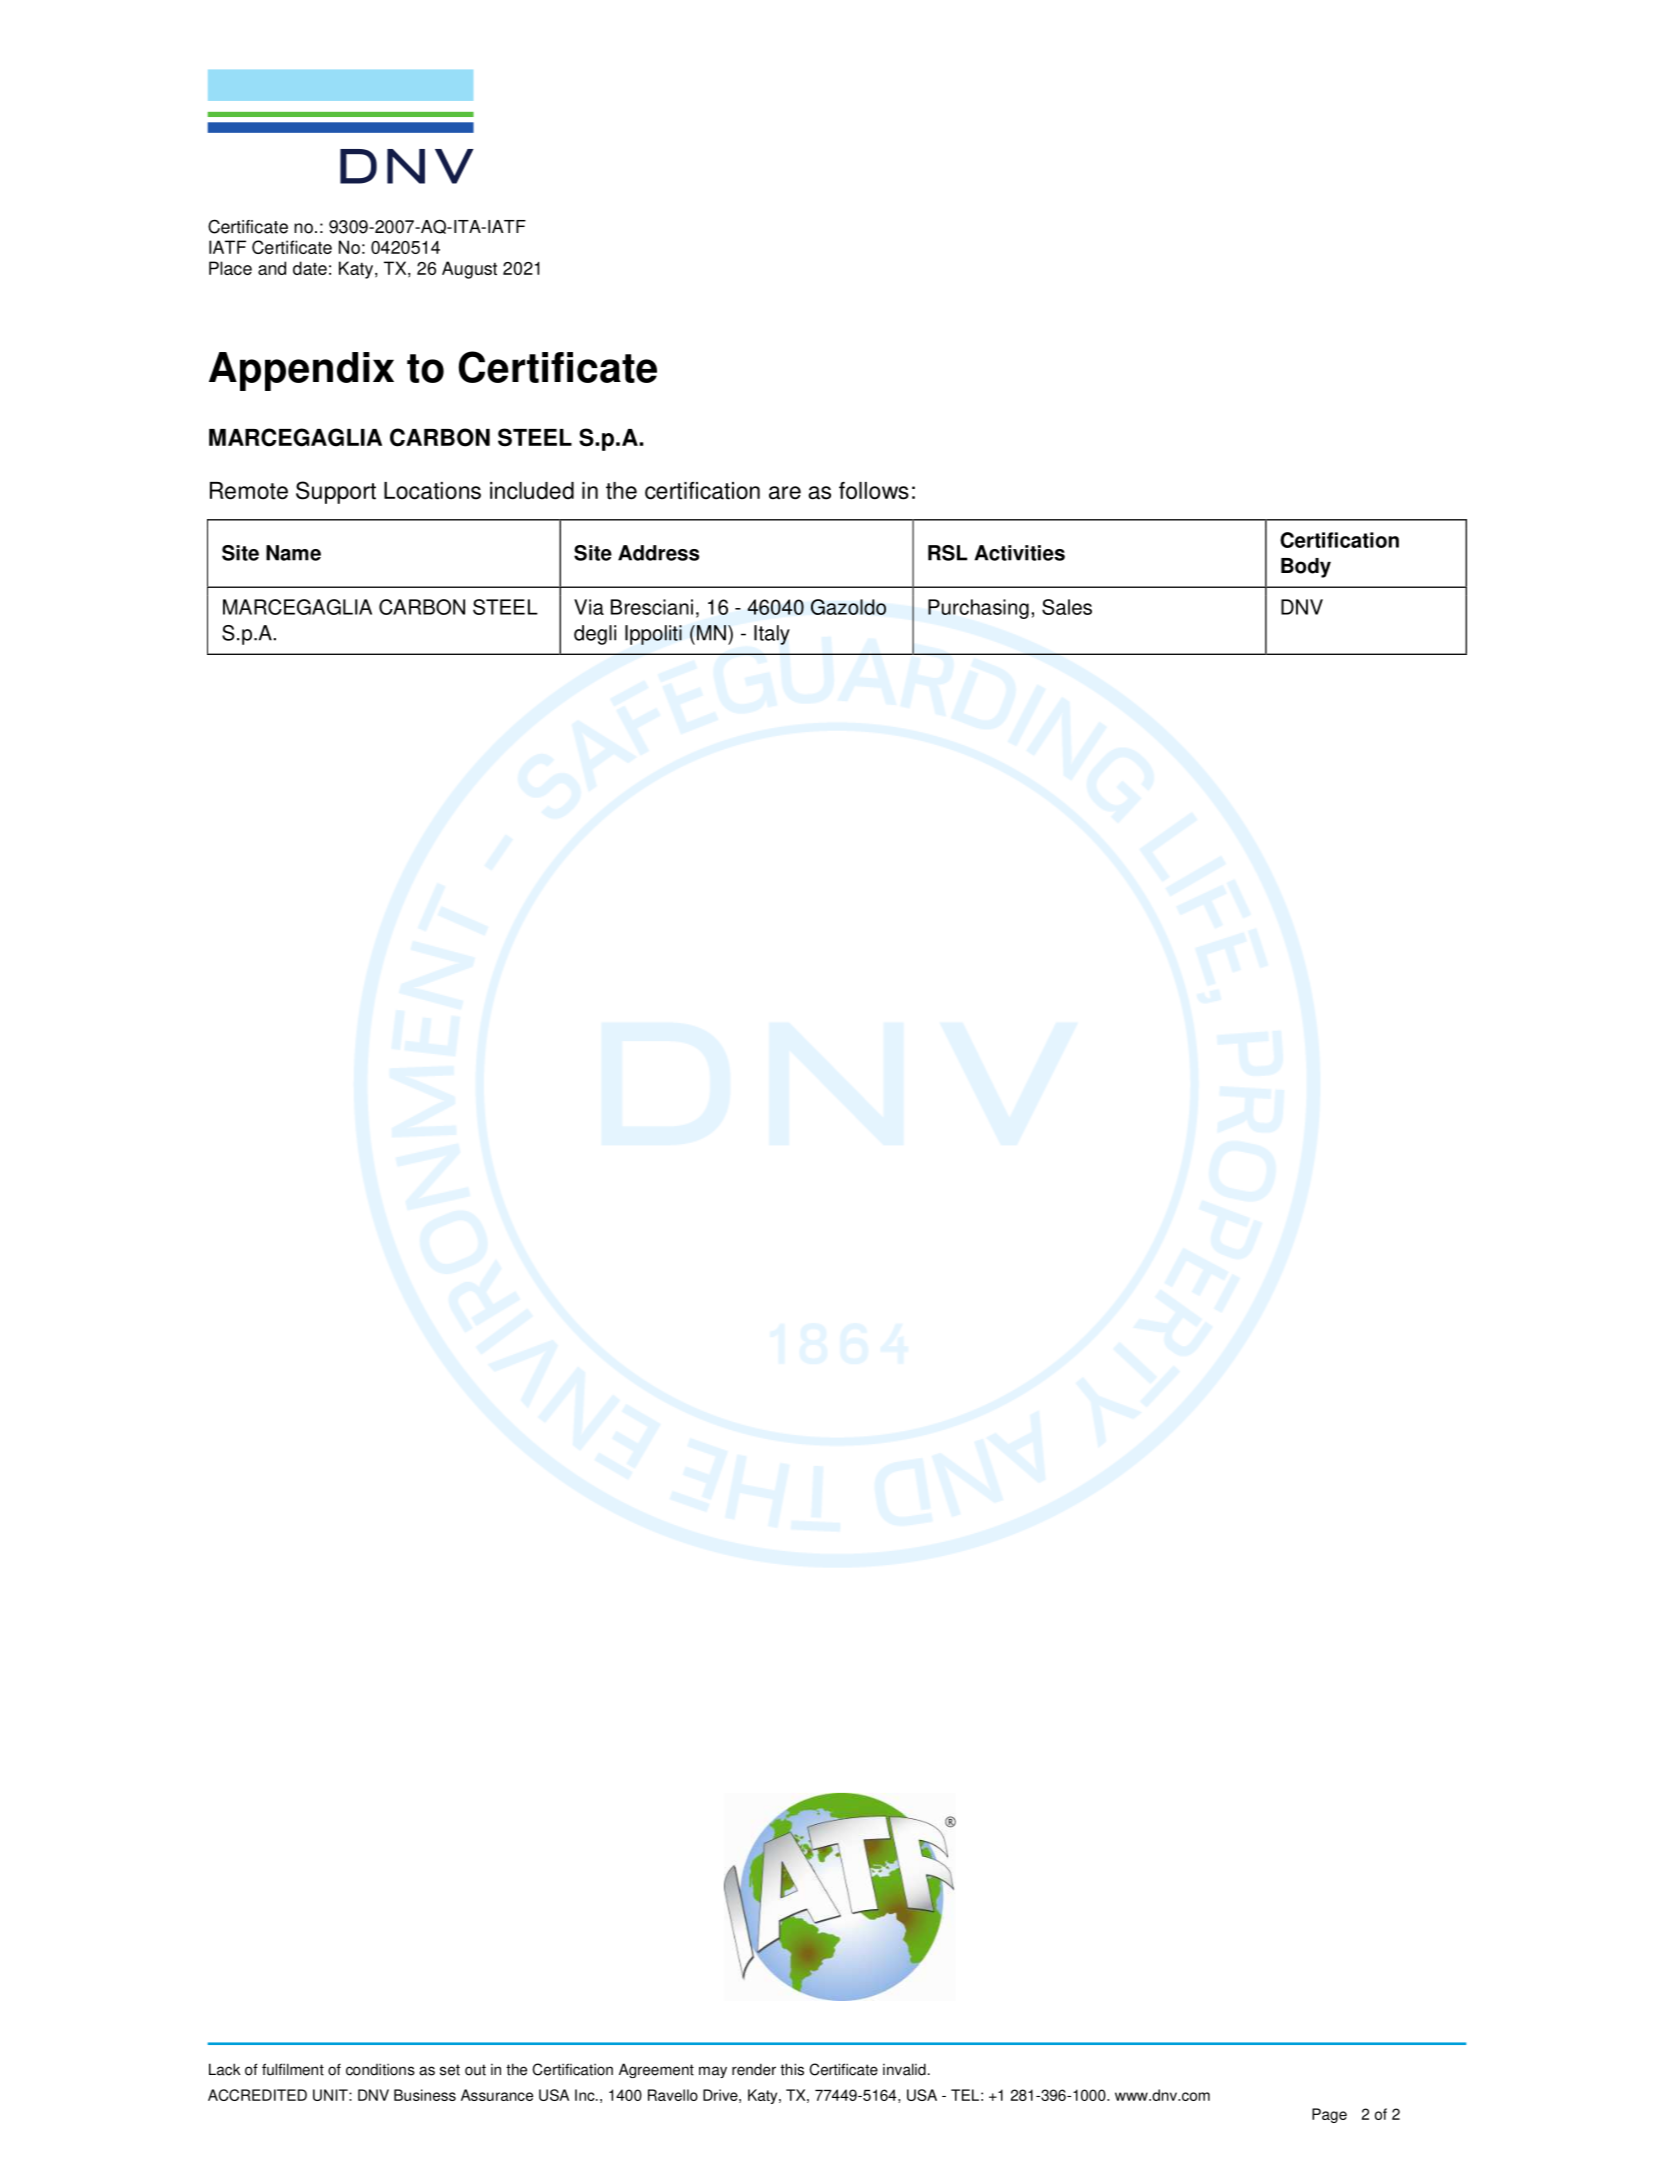 The height and width of the screenshot is (2170, 1676). What do you see at coordinates (792, 2069) in the screenshot?
I see `this` at bounding box center [792, 2069].
